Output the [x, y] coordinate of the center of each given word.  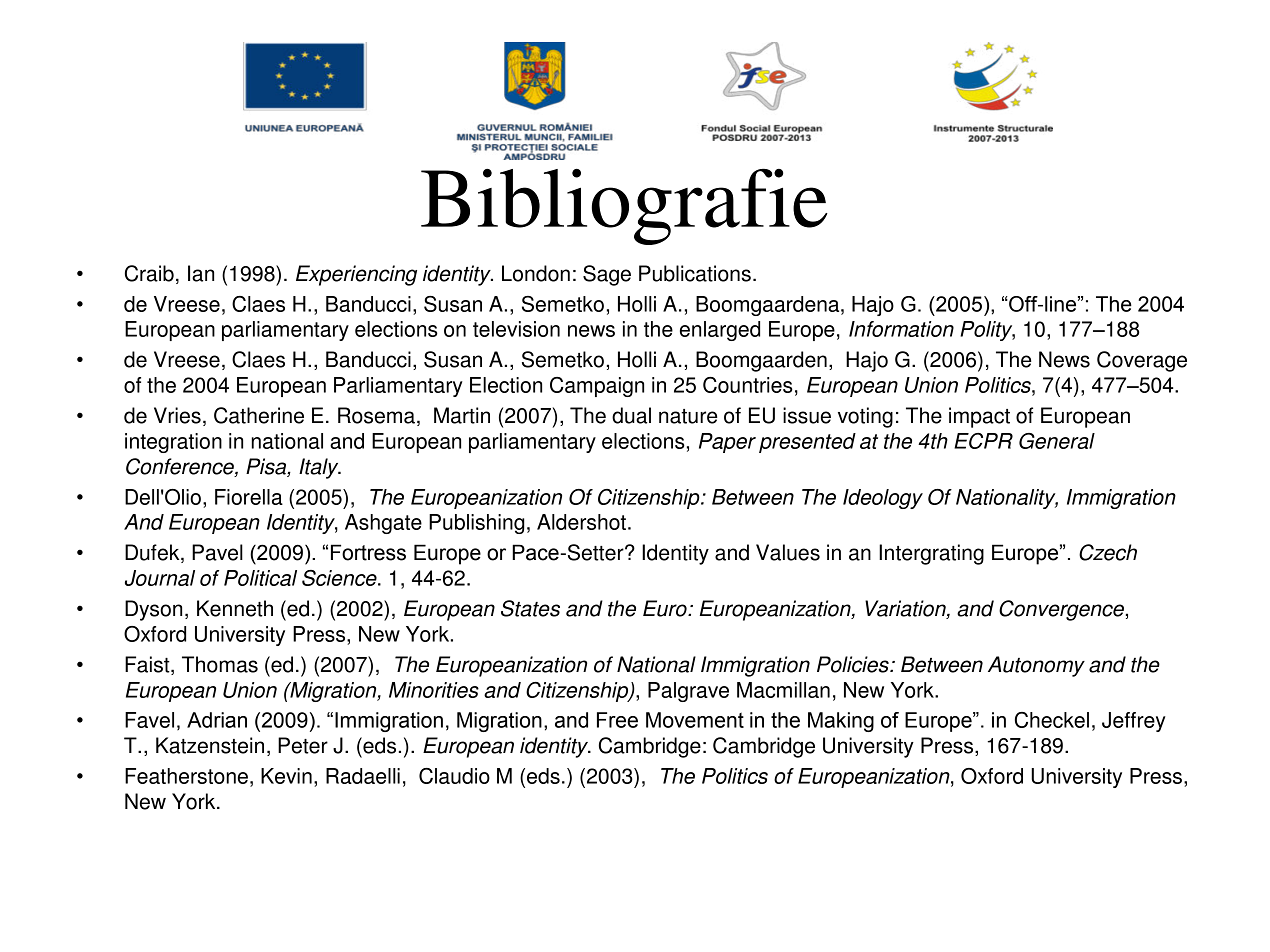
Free [617, 720]
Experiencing [356, 275]
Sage [607, 275]
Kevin [286, 776]
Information [901, 329]
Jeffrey [1134, 722]
